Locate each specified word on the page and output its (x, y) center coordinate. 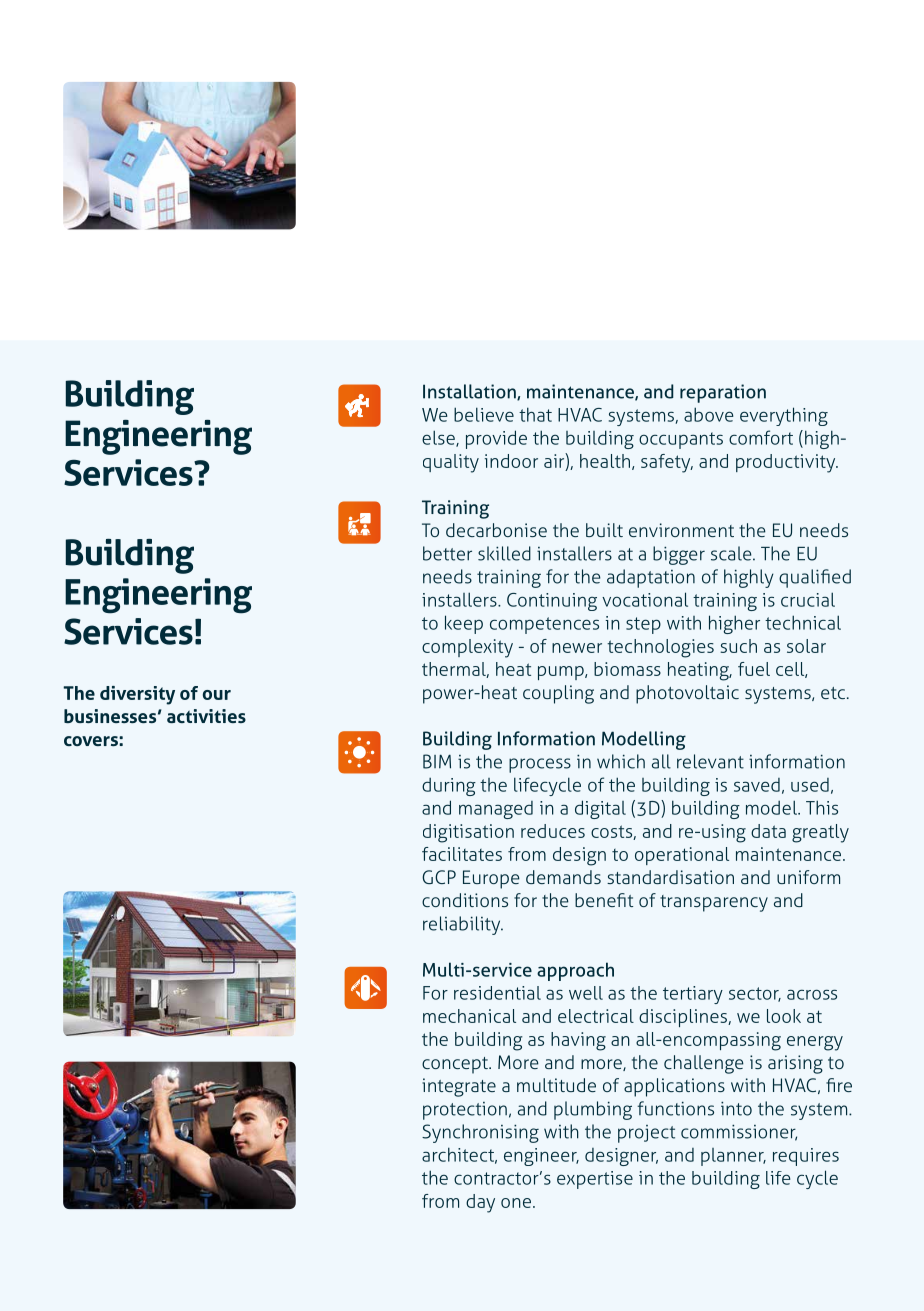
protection (465, 1111)
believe (484, 414)
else (439, 438)
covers (92, 741)
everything (784, 416)
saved (757, 785)
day (480, 1203)
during (449, 787)
